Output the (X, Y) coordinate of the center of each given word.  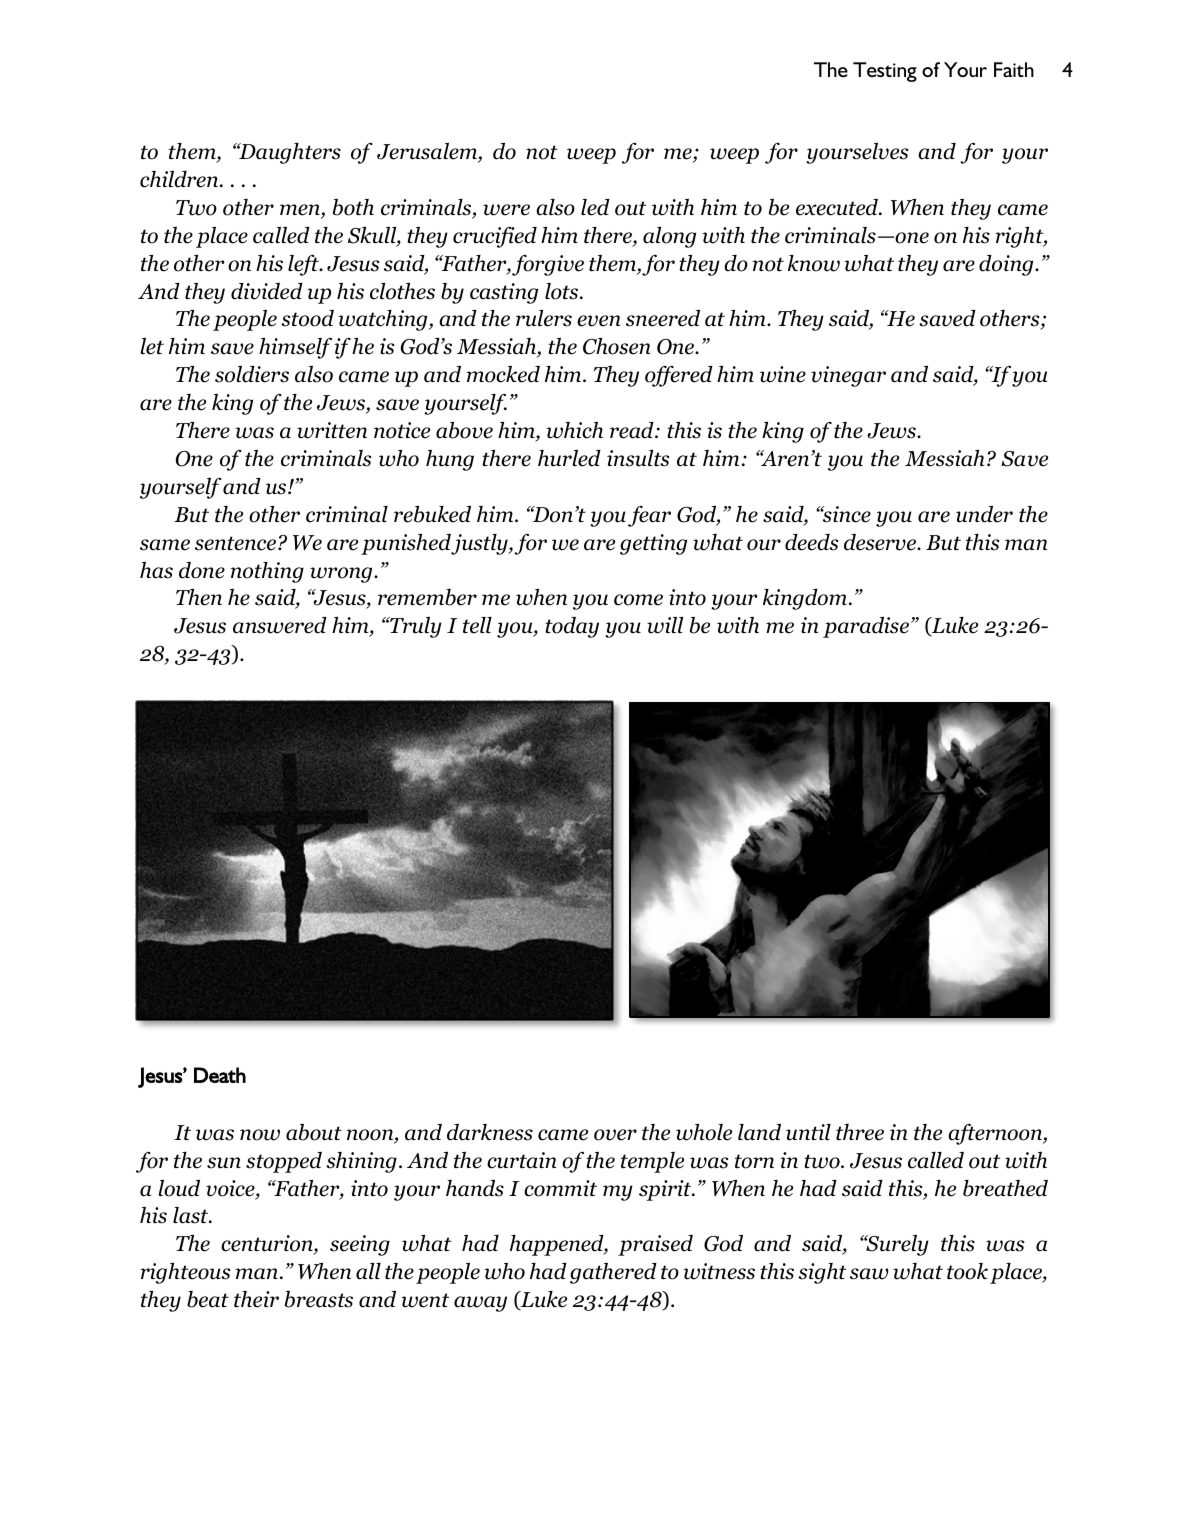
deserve (881, 542)
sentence (237, 543)
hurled (569, 458)
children (180, 179)
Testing (885, 72)
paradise (866, 627)
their (256, 1299)
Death (220, 1075)
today (572, 627)
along (669, 237)
